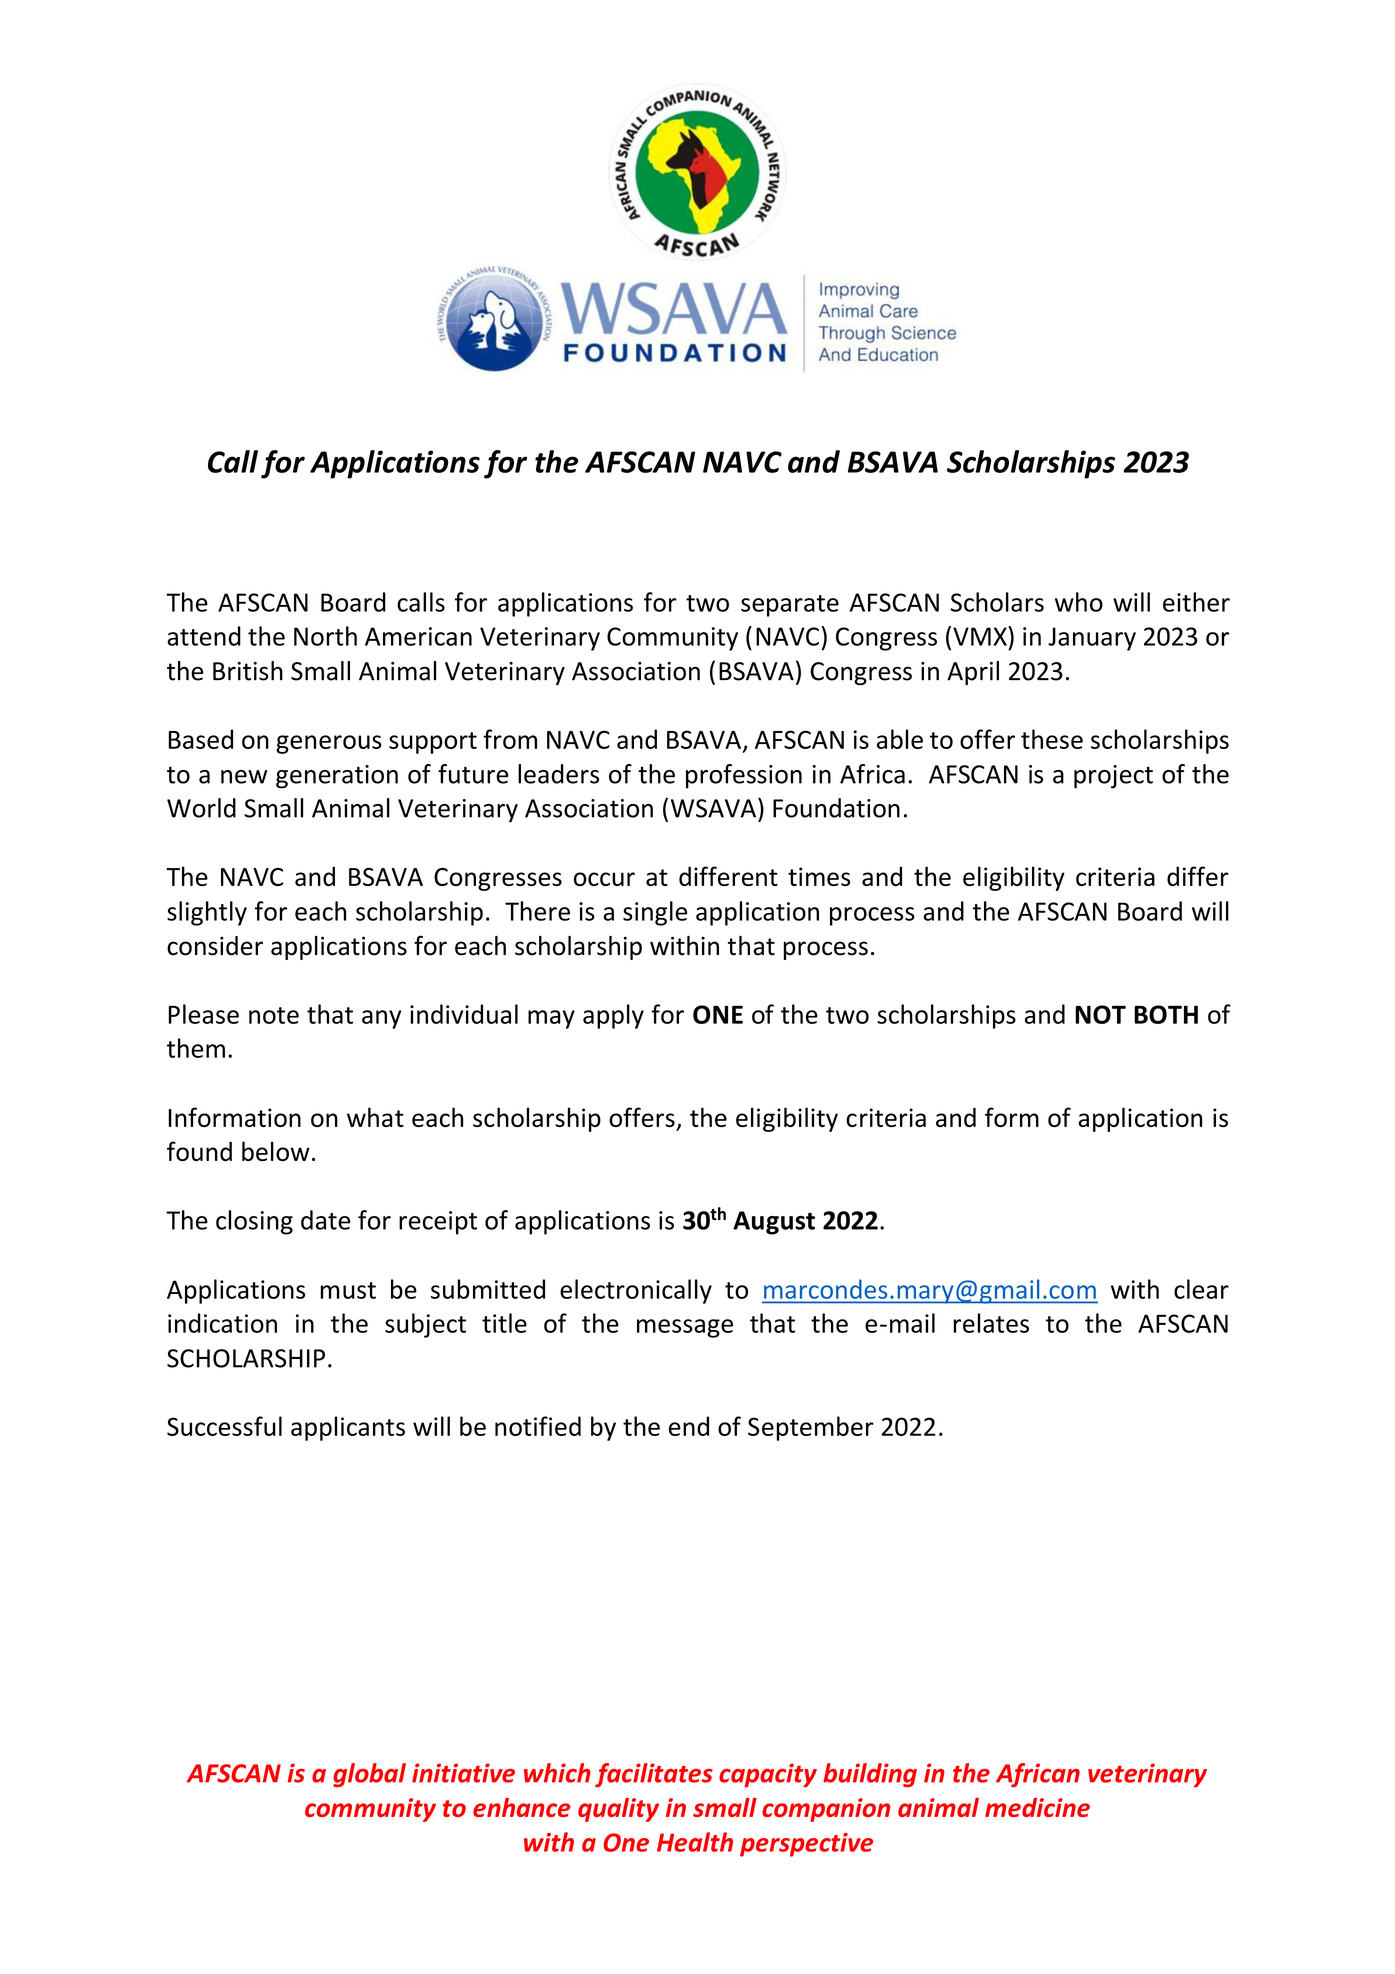 The width and height of the screenshot is (1395, 1974). What do you see at coordinates (325, 636) in the screenshot?
I see `North` at bounding box center [325, 636].
